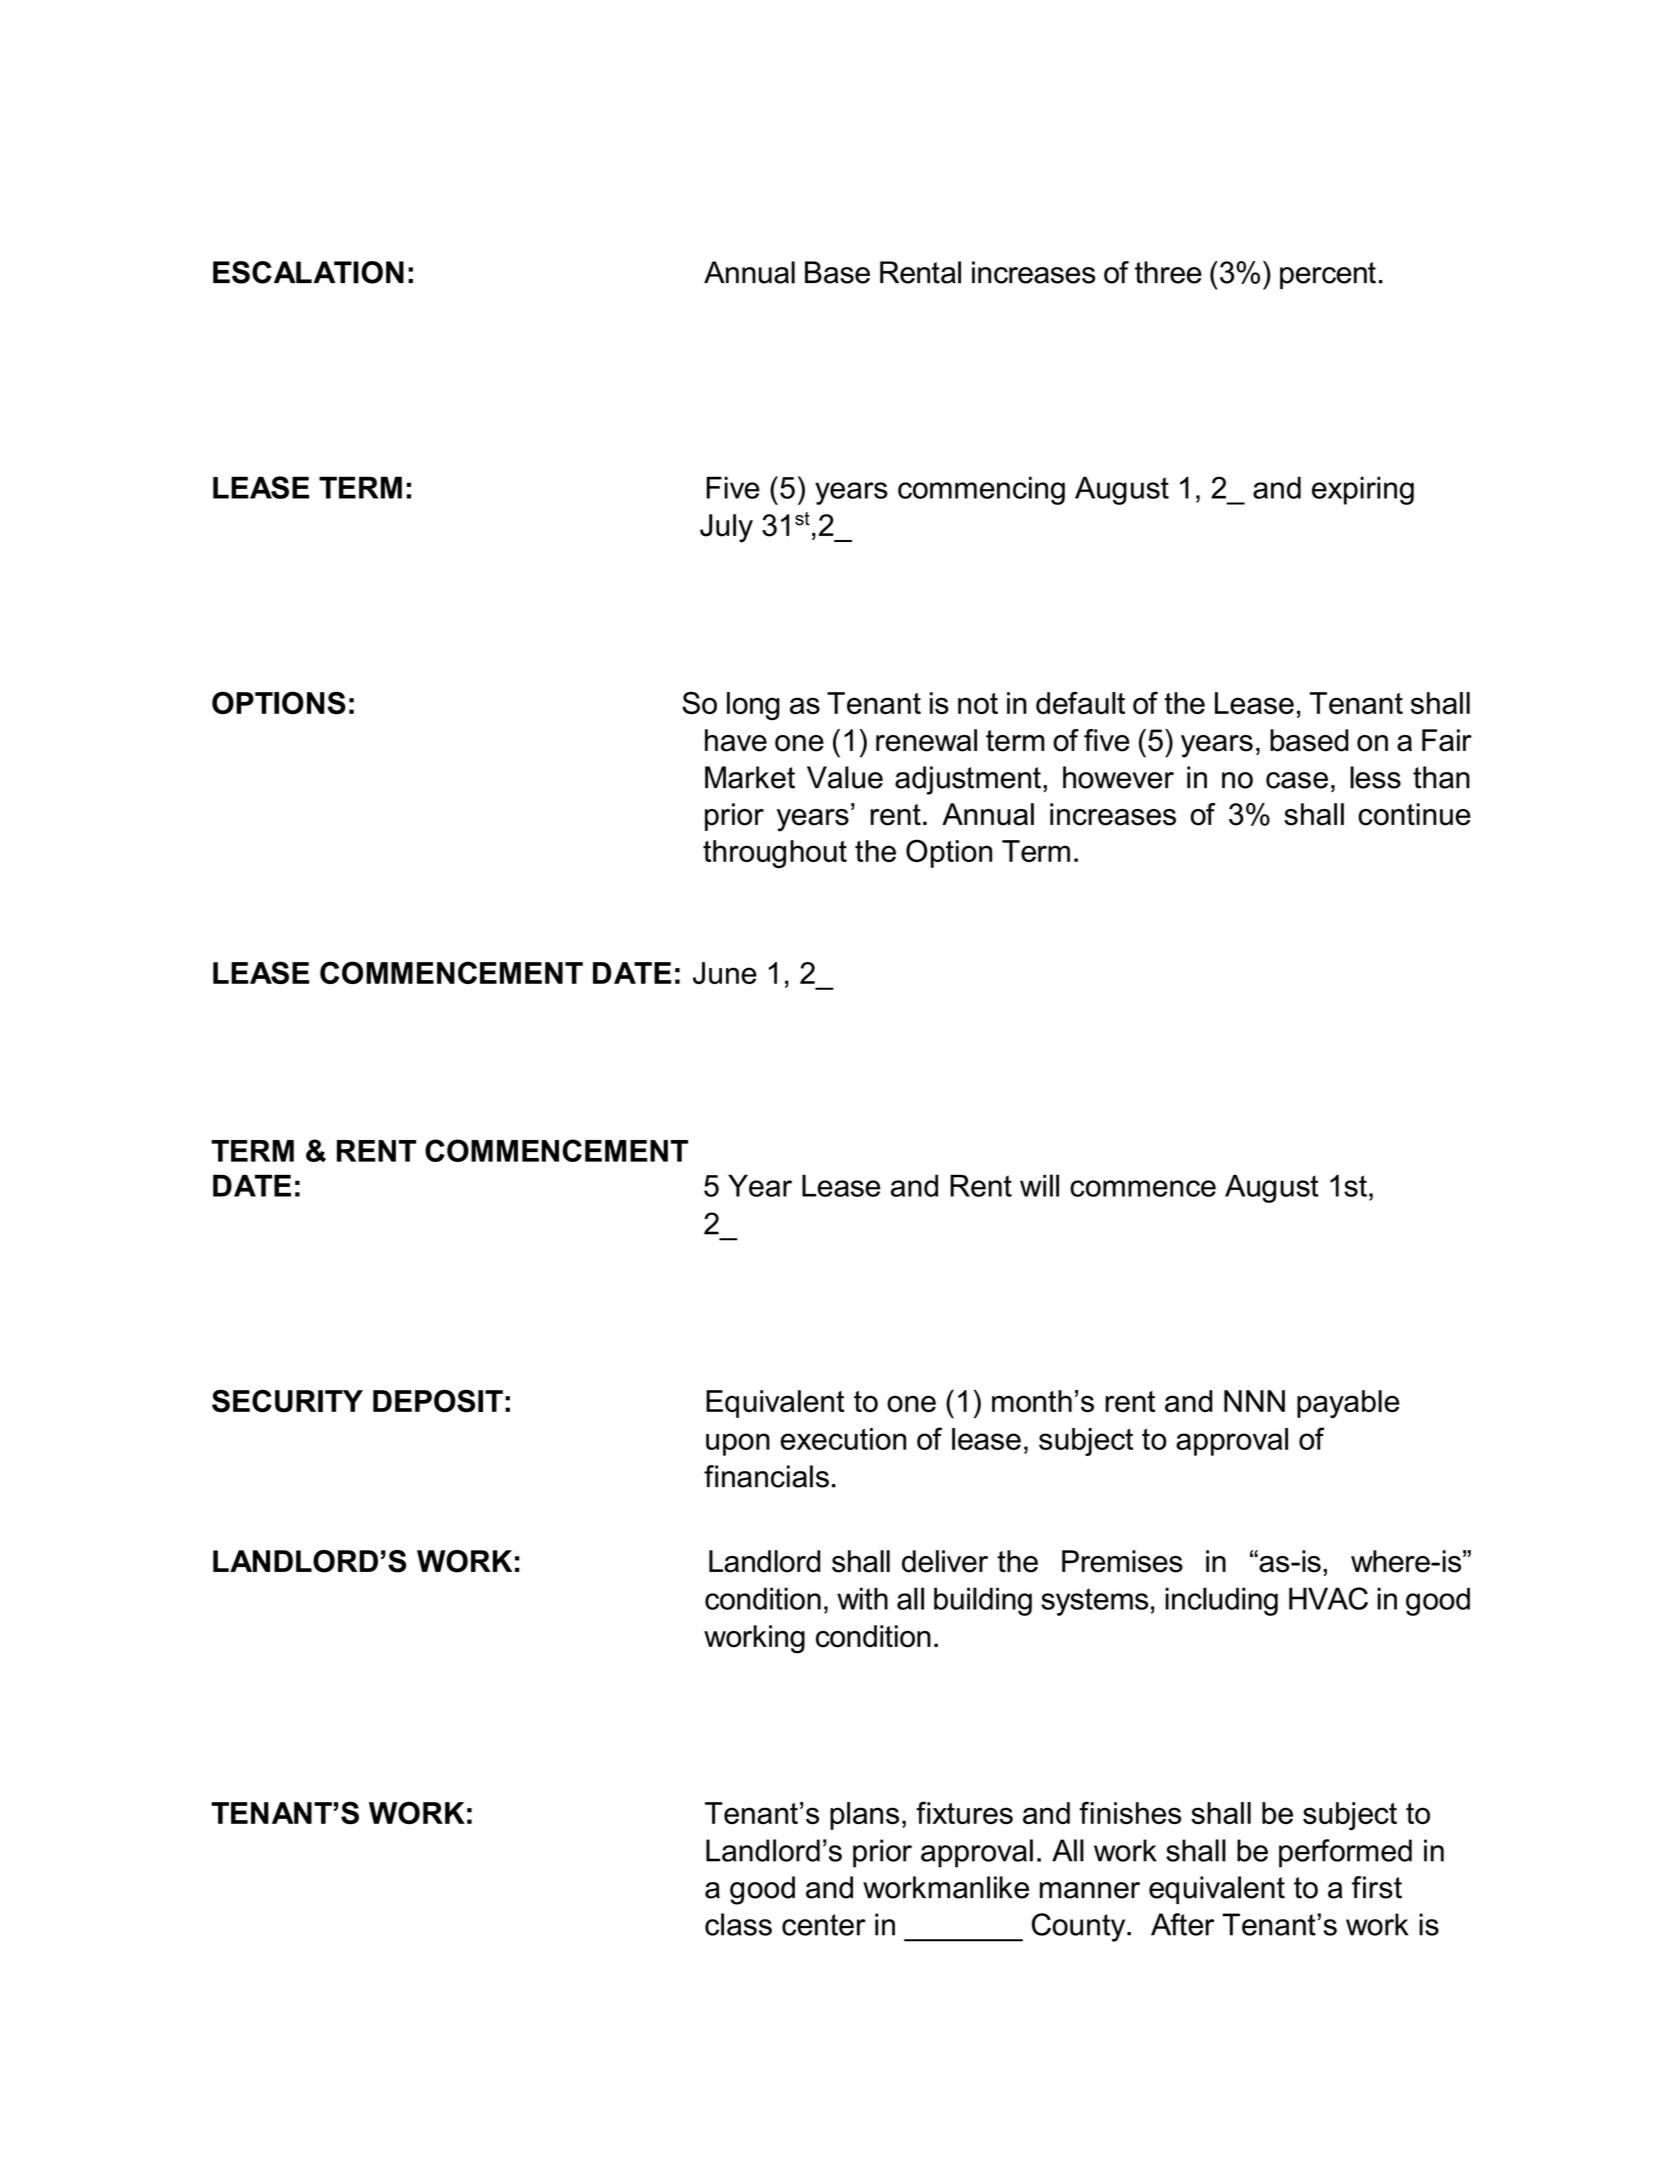 The image size is (1677, 2170). I want to click on percent, so click(1328, 275).
